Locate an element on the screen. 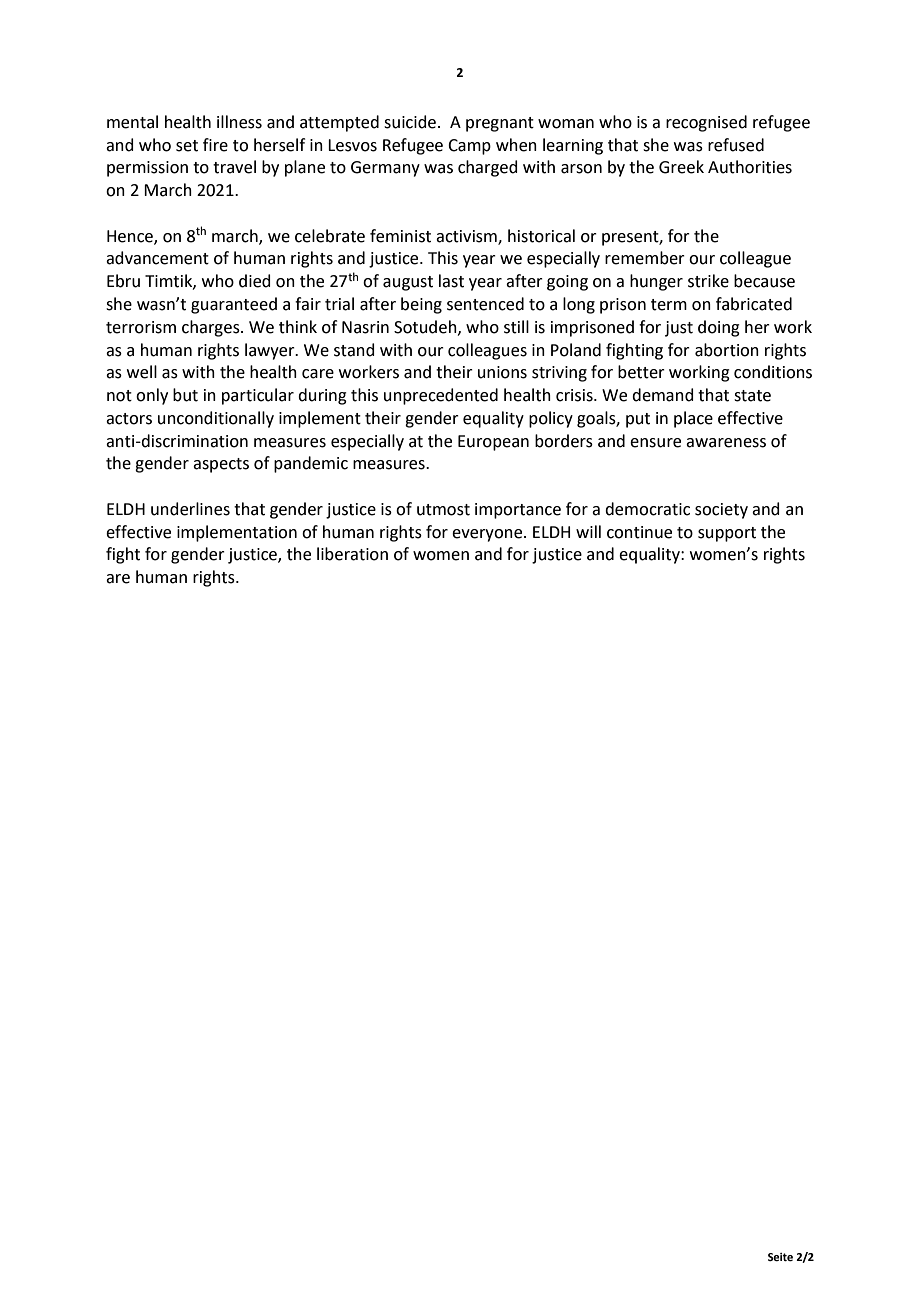  set is located at coordinates (187, 146).
